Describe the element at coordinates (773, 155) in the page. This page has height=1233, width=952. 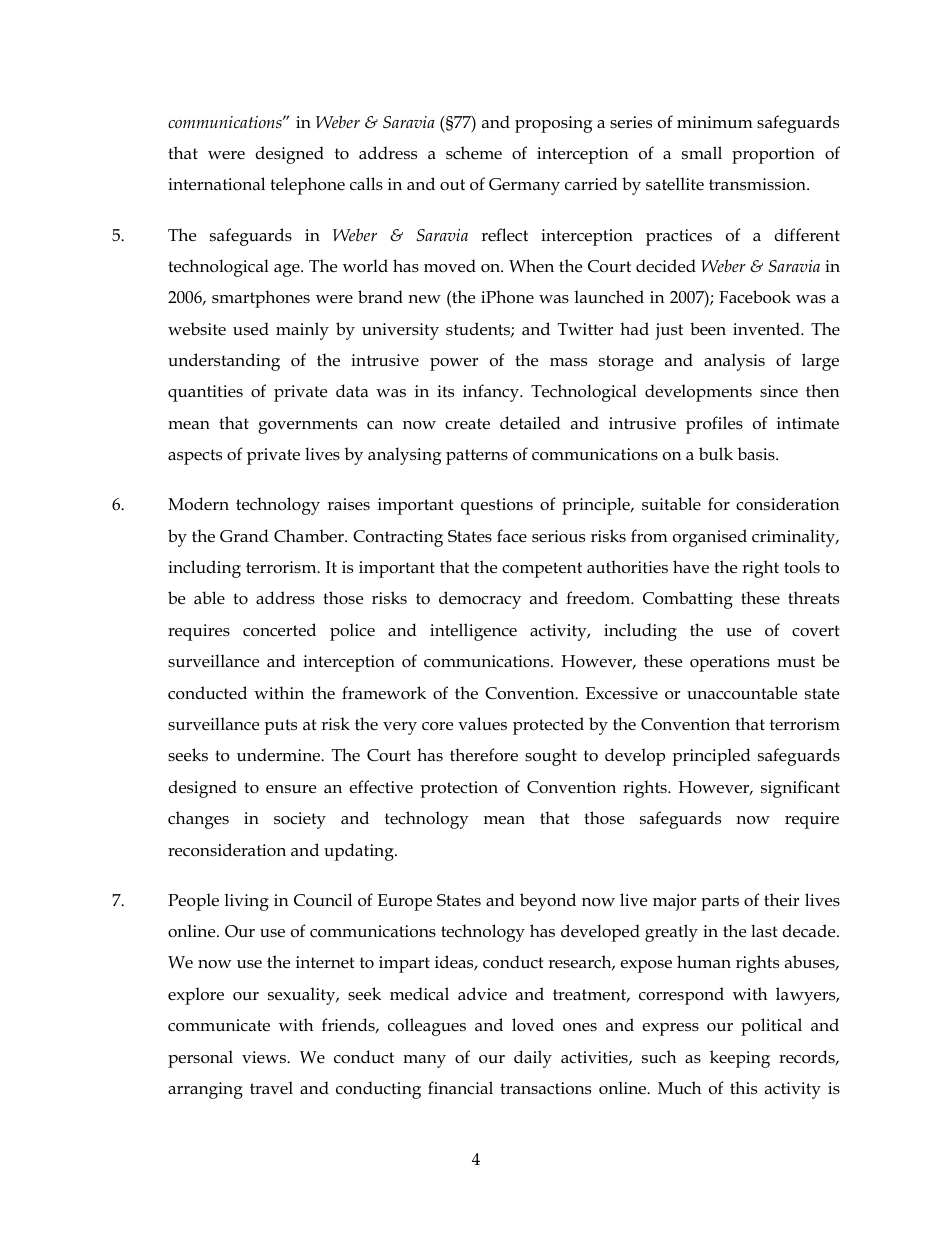
I see `proportion` at that location.
